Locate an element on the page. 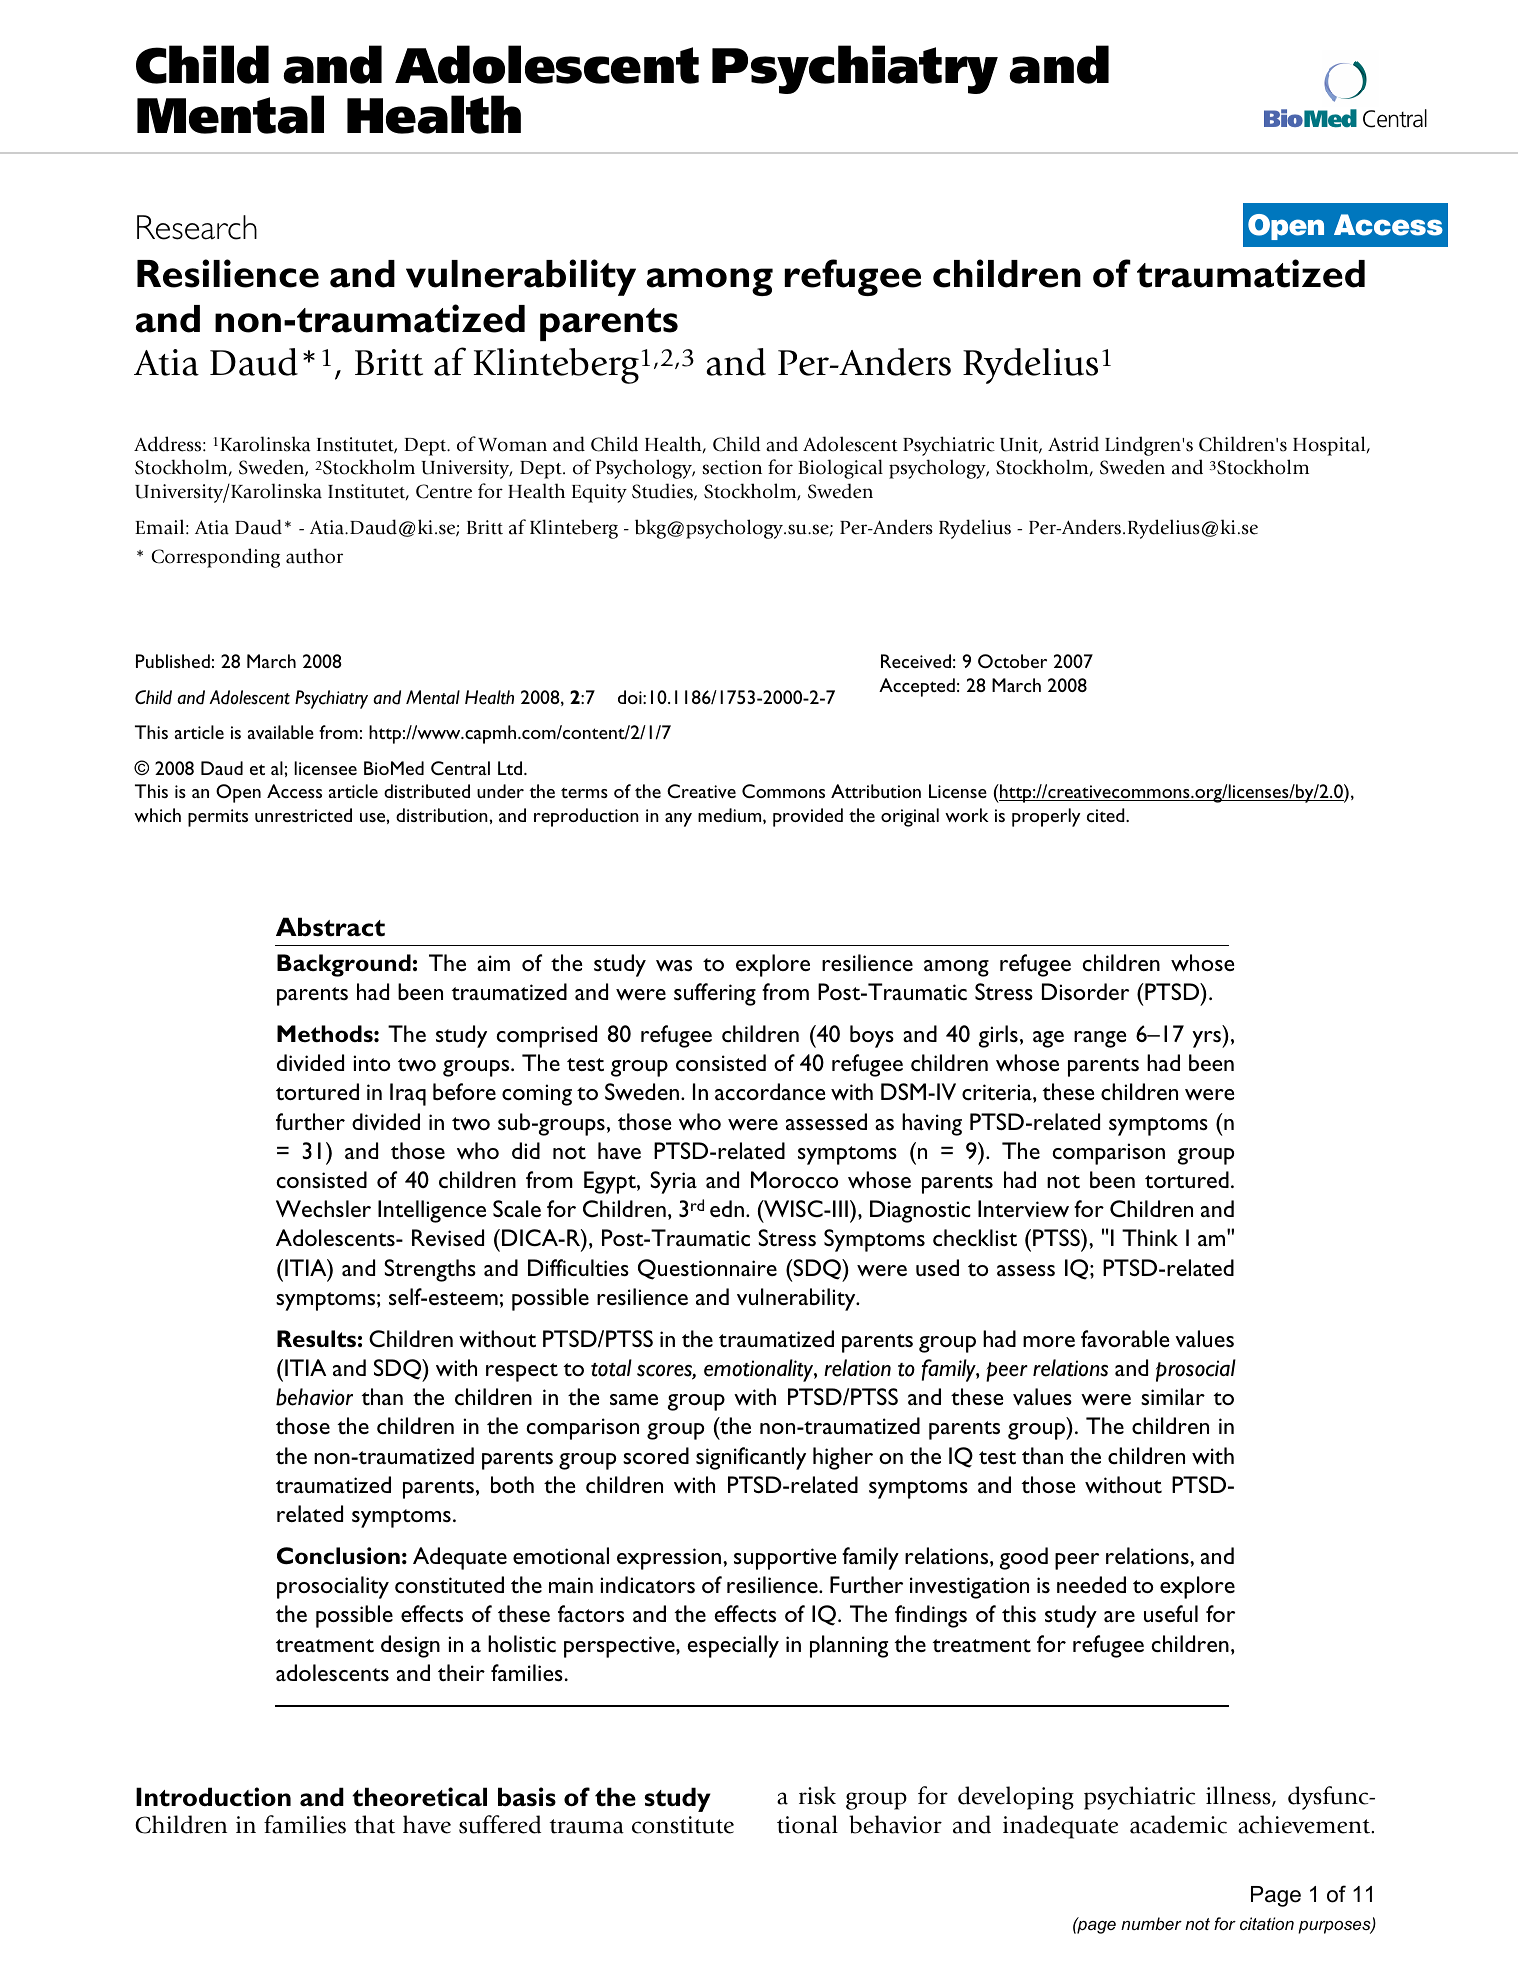 The image size is (1518, 1971). that is located at coordinates (374, 1824).
